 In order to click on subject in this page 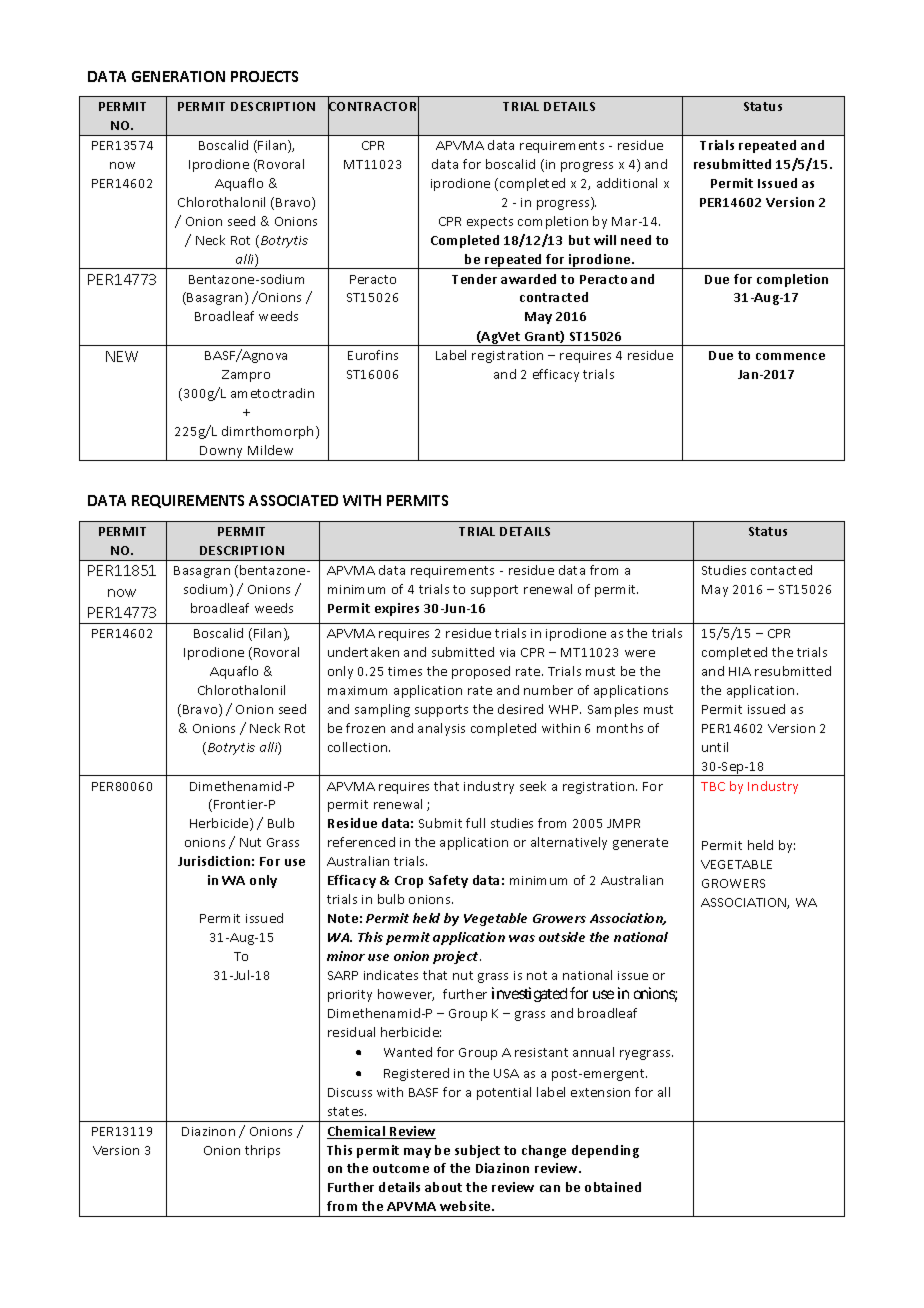, I will do `click(477, 1151)`.
